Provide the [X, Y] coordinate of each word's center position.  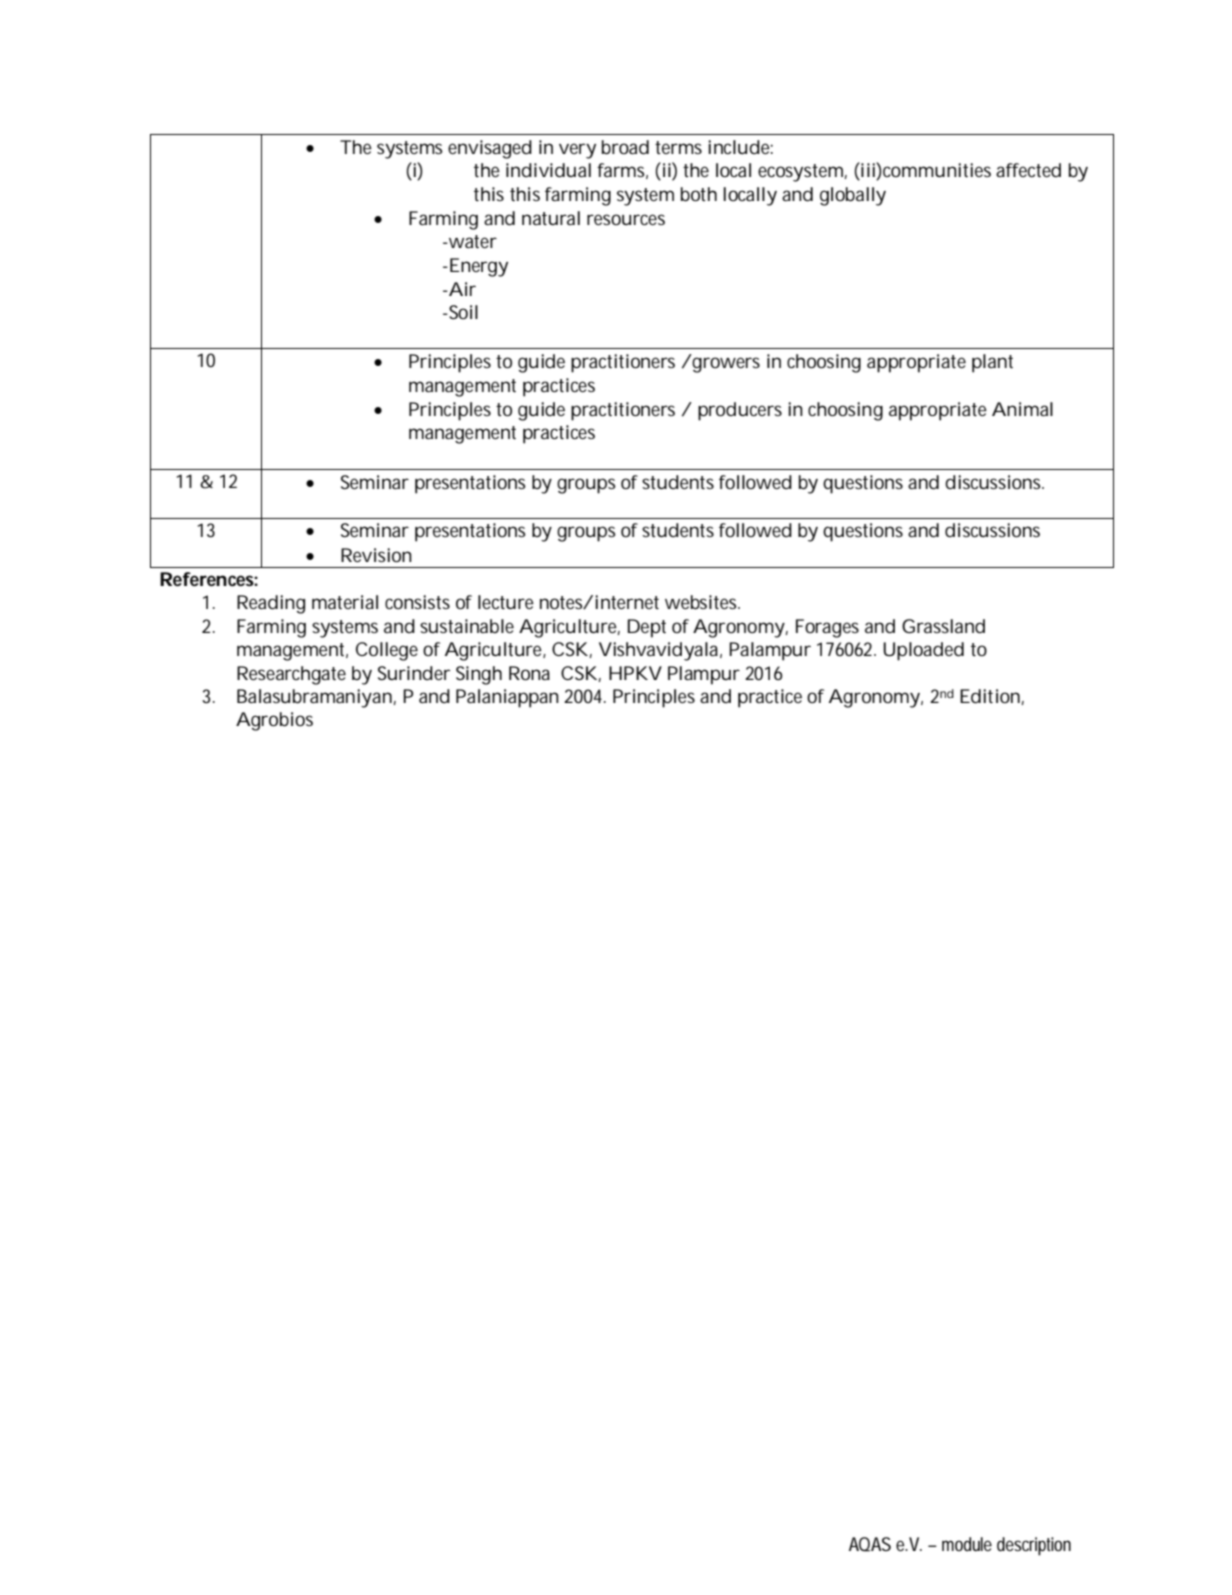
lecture [506, 602]
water [471, 241]
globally [853, 196]
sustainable [467, 626]
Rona [529, 673]
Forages [827, 628]
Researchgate [291, 675]
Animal [1022, 409]
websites [702, 602]
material [345, 602]
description [1034, 1546]
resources [626, 219]
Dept [647, 628]
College [387, 651]
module [967, 1544]
